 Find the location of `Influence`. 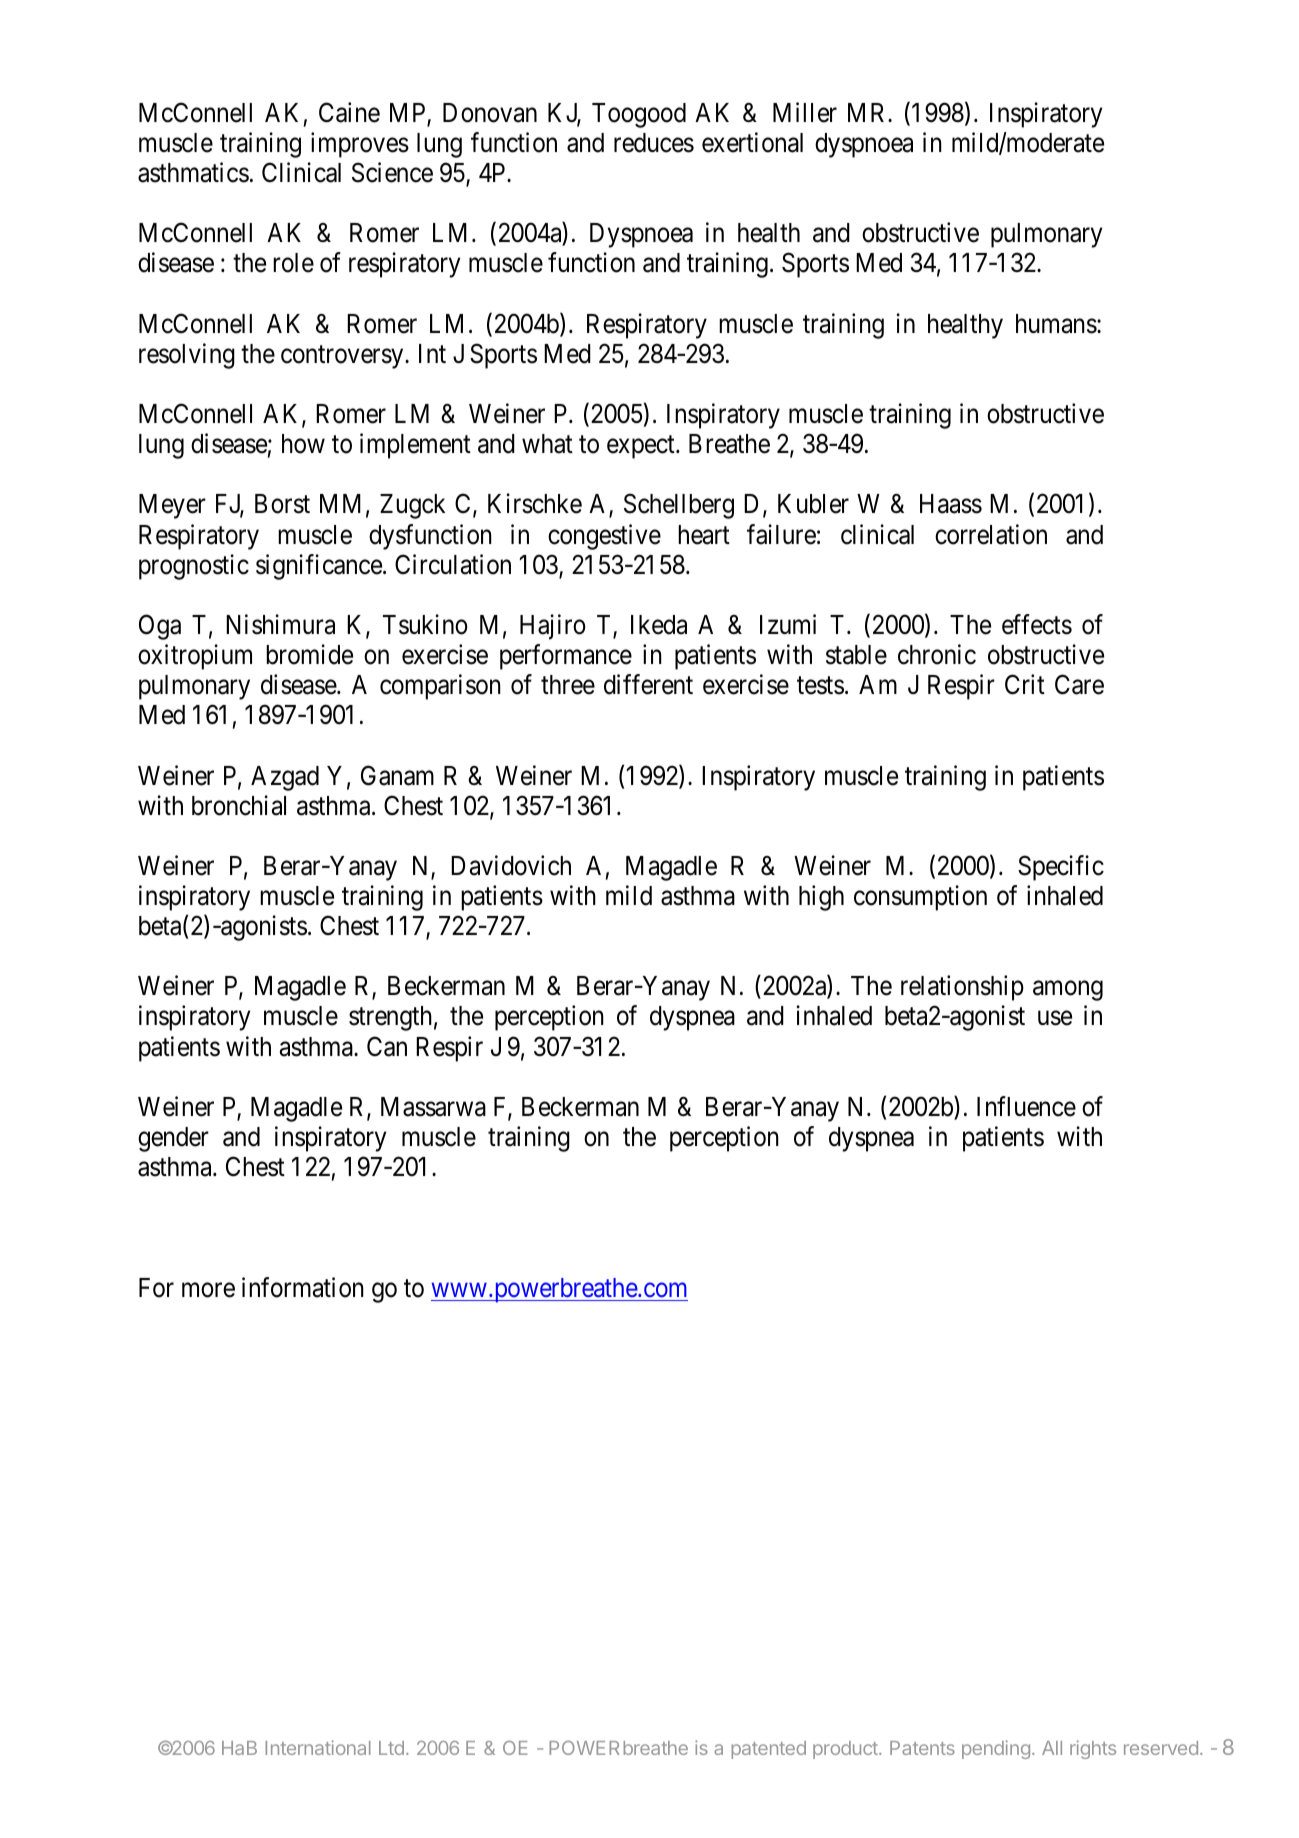

Influence is located at coordinates (1026, 1106).
